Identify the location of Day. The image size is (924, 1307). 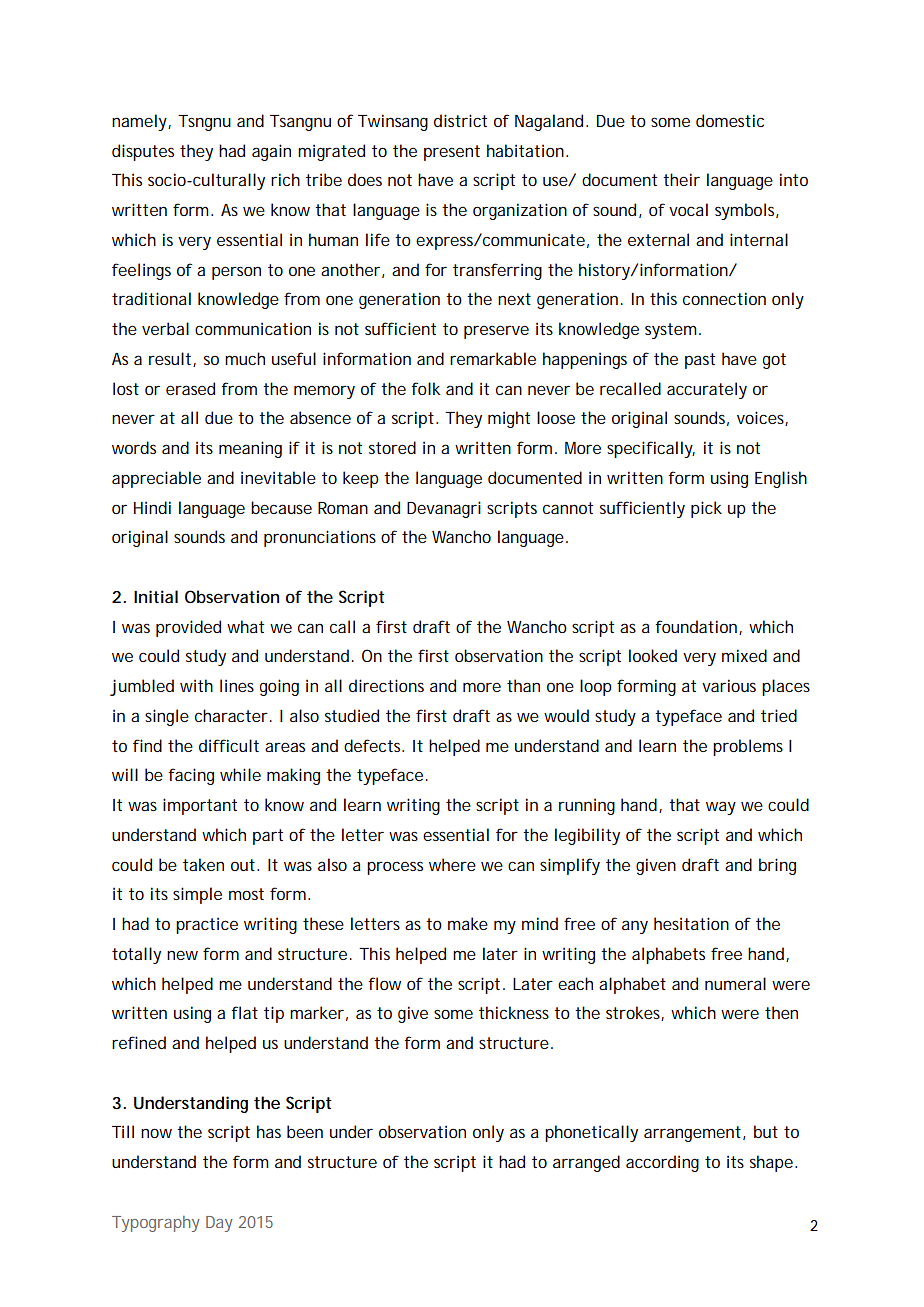
(219, 1224).
